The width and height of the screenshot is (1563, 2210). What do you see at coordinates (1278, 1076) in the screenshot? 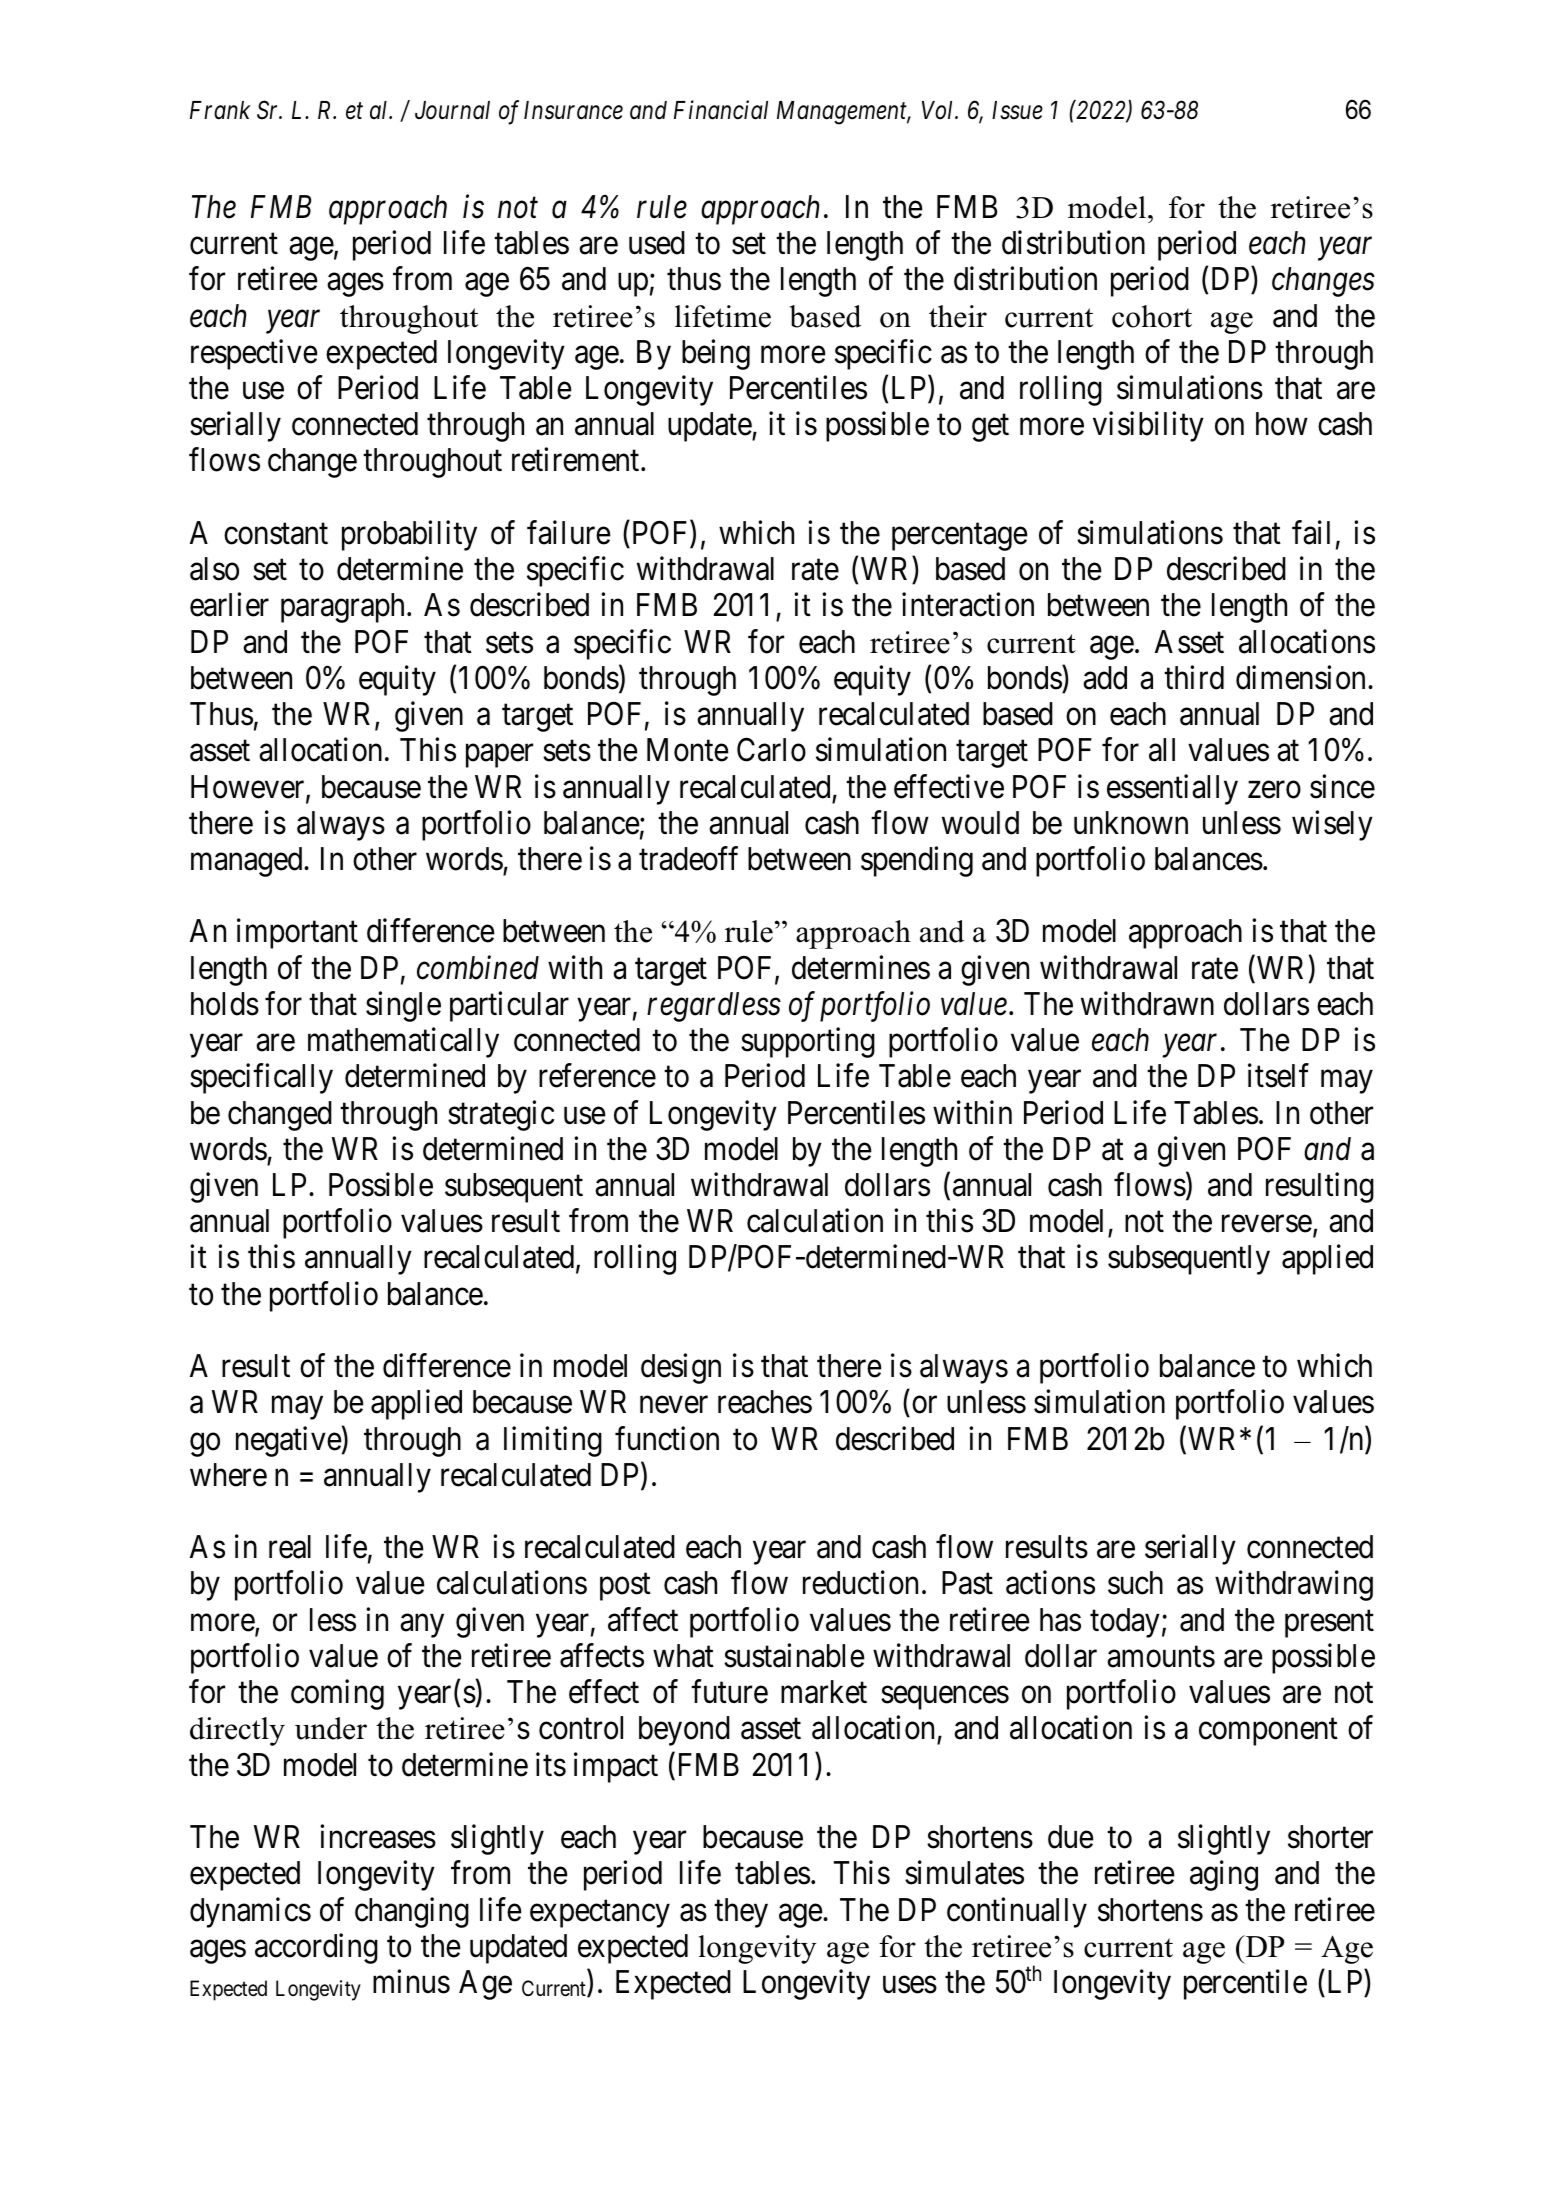
I see `itself` at bounding box center [1278, 1076].
